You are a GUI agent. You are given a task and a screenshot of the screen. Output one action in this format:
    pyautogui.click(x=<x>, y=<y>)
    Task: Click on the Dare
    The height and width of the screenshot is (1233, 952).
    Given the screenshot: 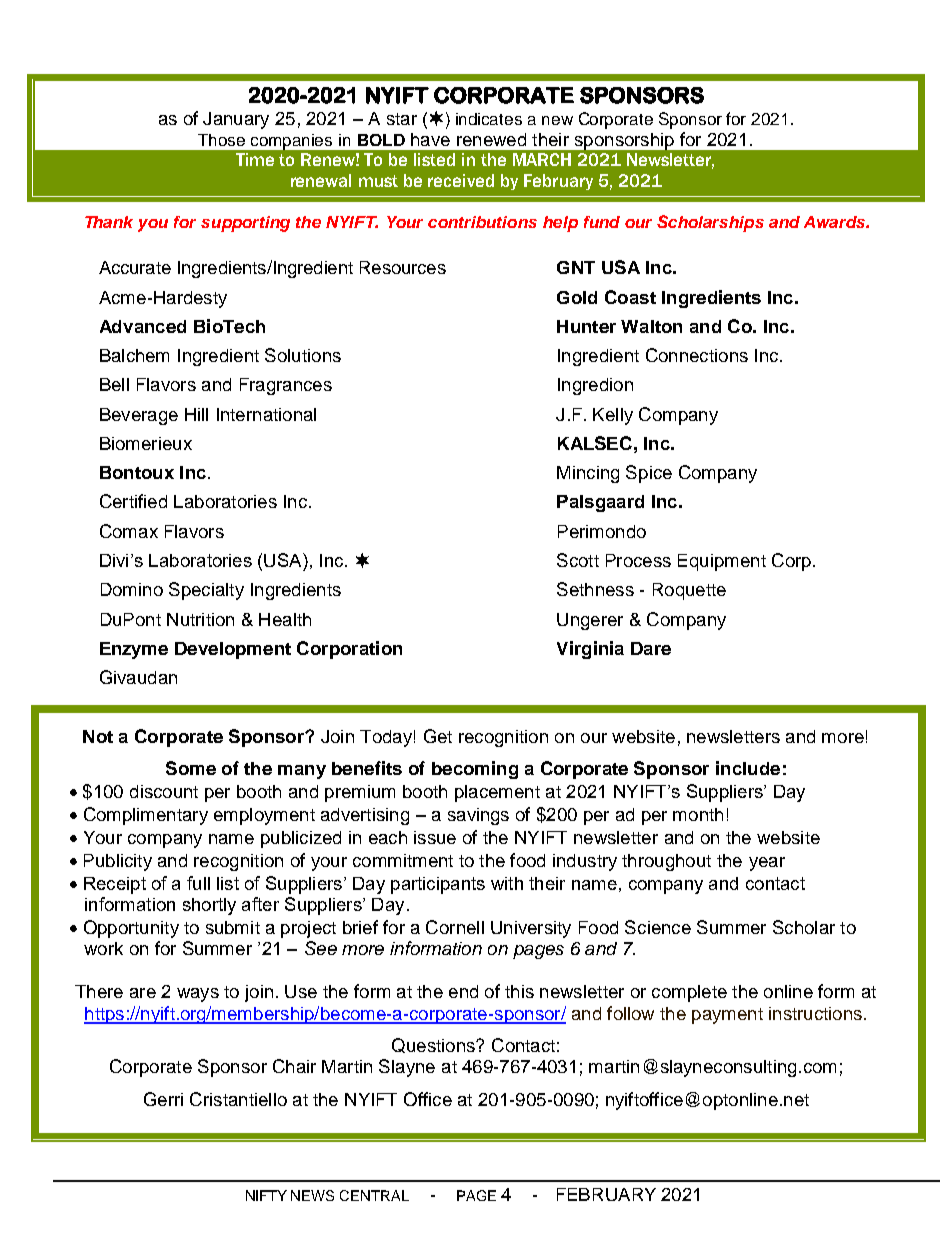 What is the action you would take?
    pyautogui.click(x=651, y=648)
